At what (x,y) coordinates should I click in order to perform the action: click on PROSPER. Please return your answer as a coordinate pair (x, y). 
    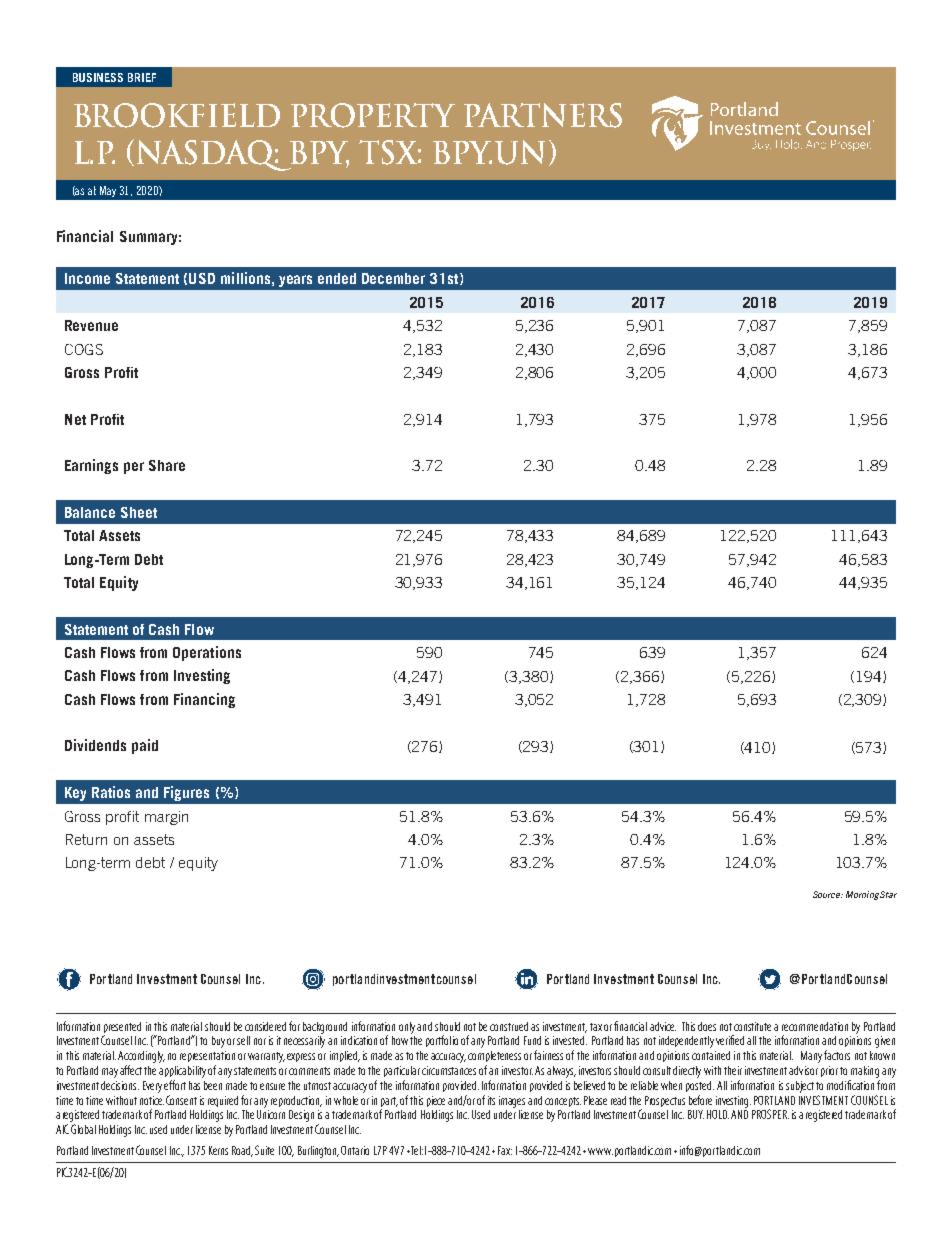
    Looking at the image, I should click on (770, 1114).
